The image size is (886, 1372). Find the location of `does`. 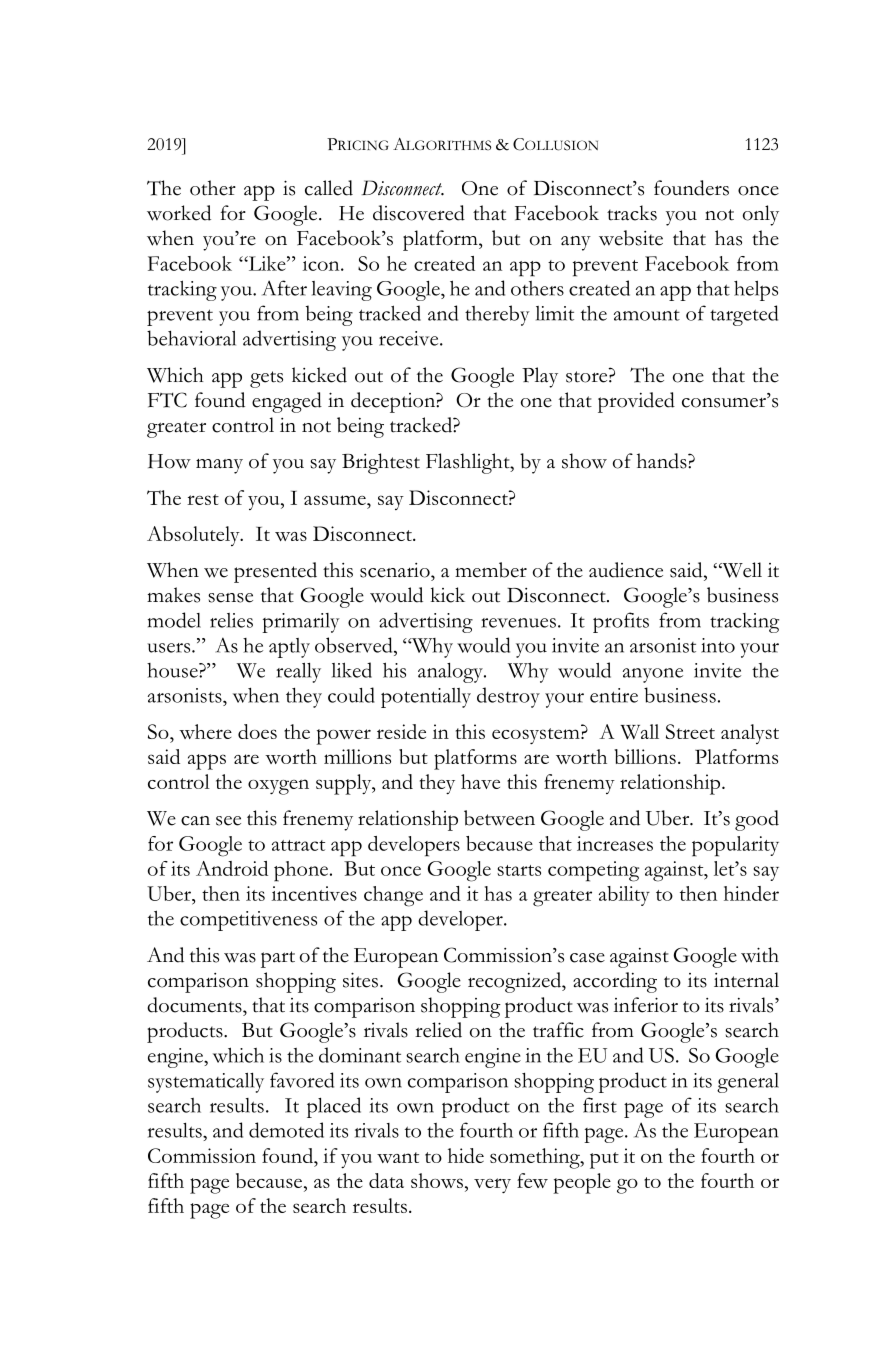

does is located at coordinates (257, 731).
